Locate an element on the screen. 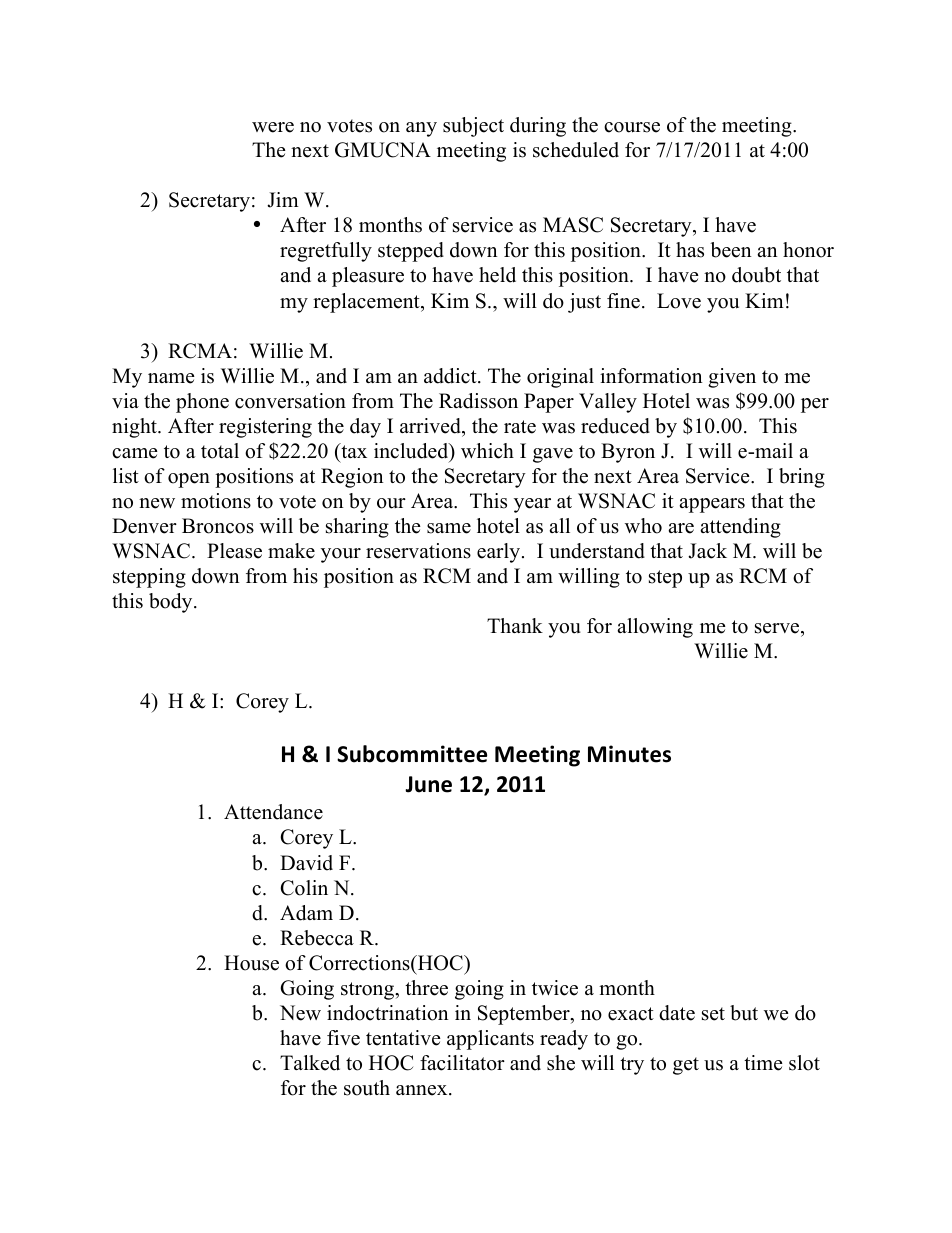  course is located at coordinates (632, 127).
